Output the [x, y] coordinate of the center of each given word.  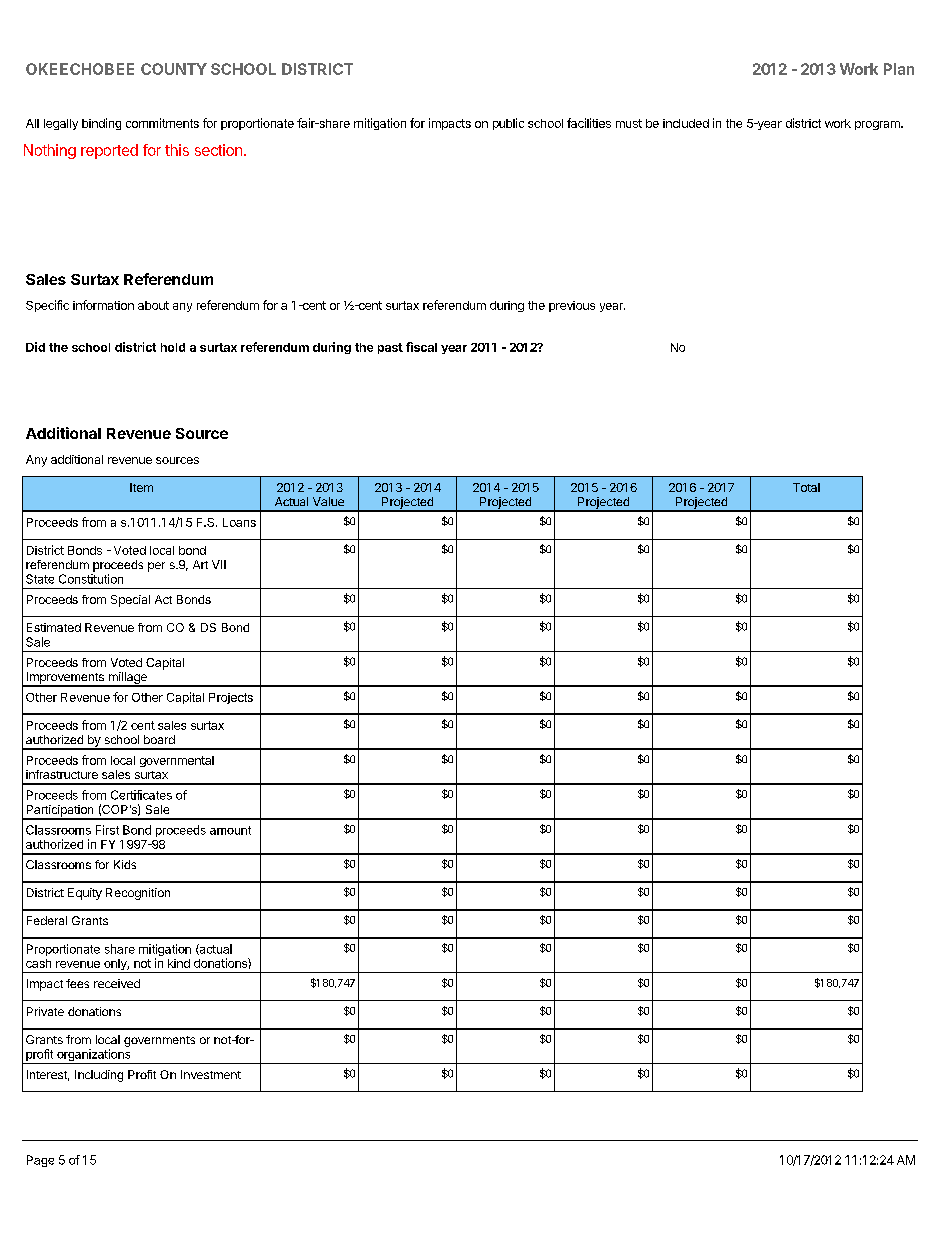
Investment [211, 1074]
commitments [162, 123]
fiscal [421, 347]
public [508, 124]
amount [230, 830]
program [878, 125]
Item [141, 487]
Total [806, 487]
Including [99, 1076]
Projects [231, 698]
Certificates [141, 795]
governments [159, 1041]
